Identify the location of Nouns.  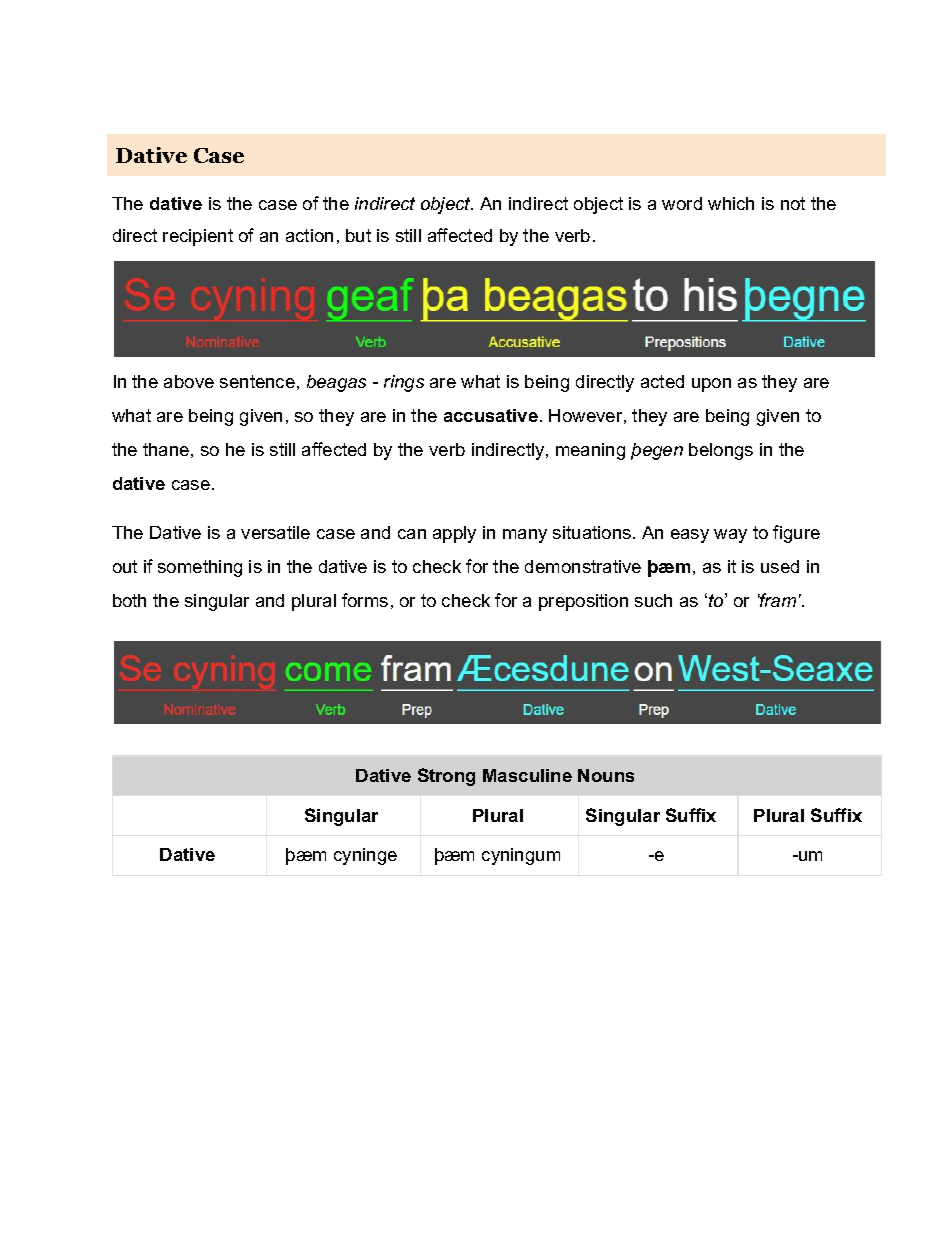
(606, 775).
